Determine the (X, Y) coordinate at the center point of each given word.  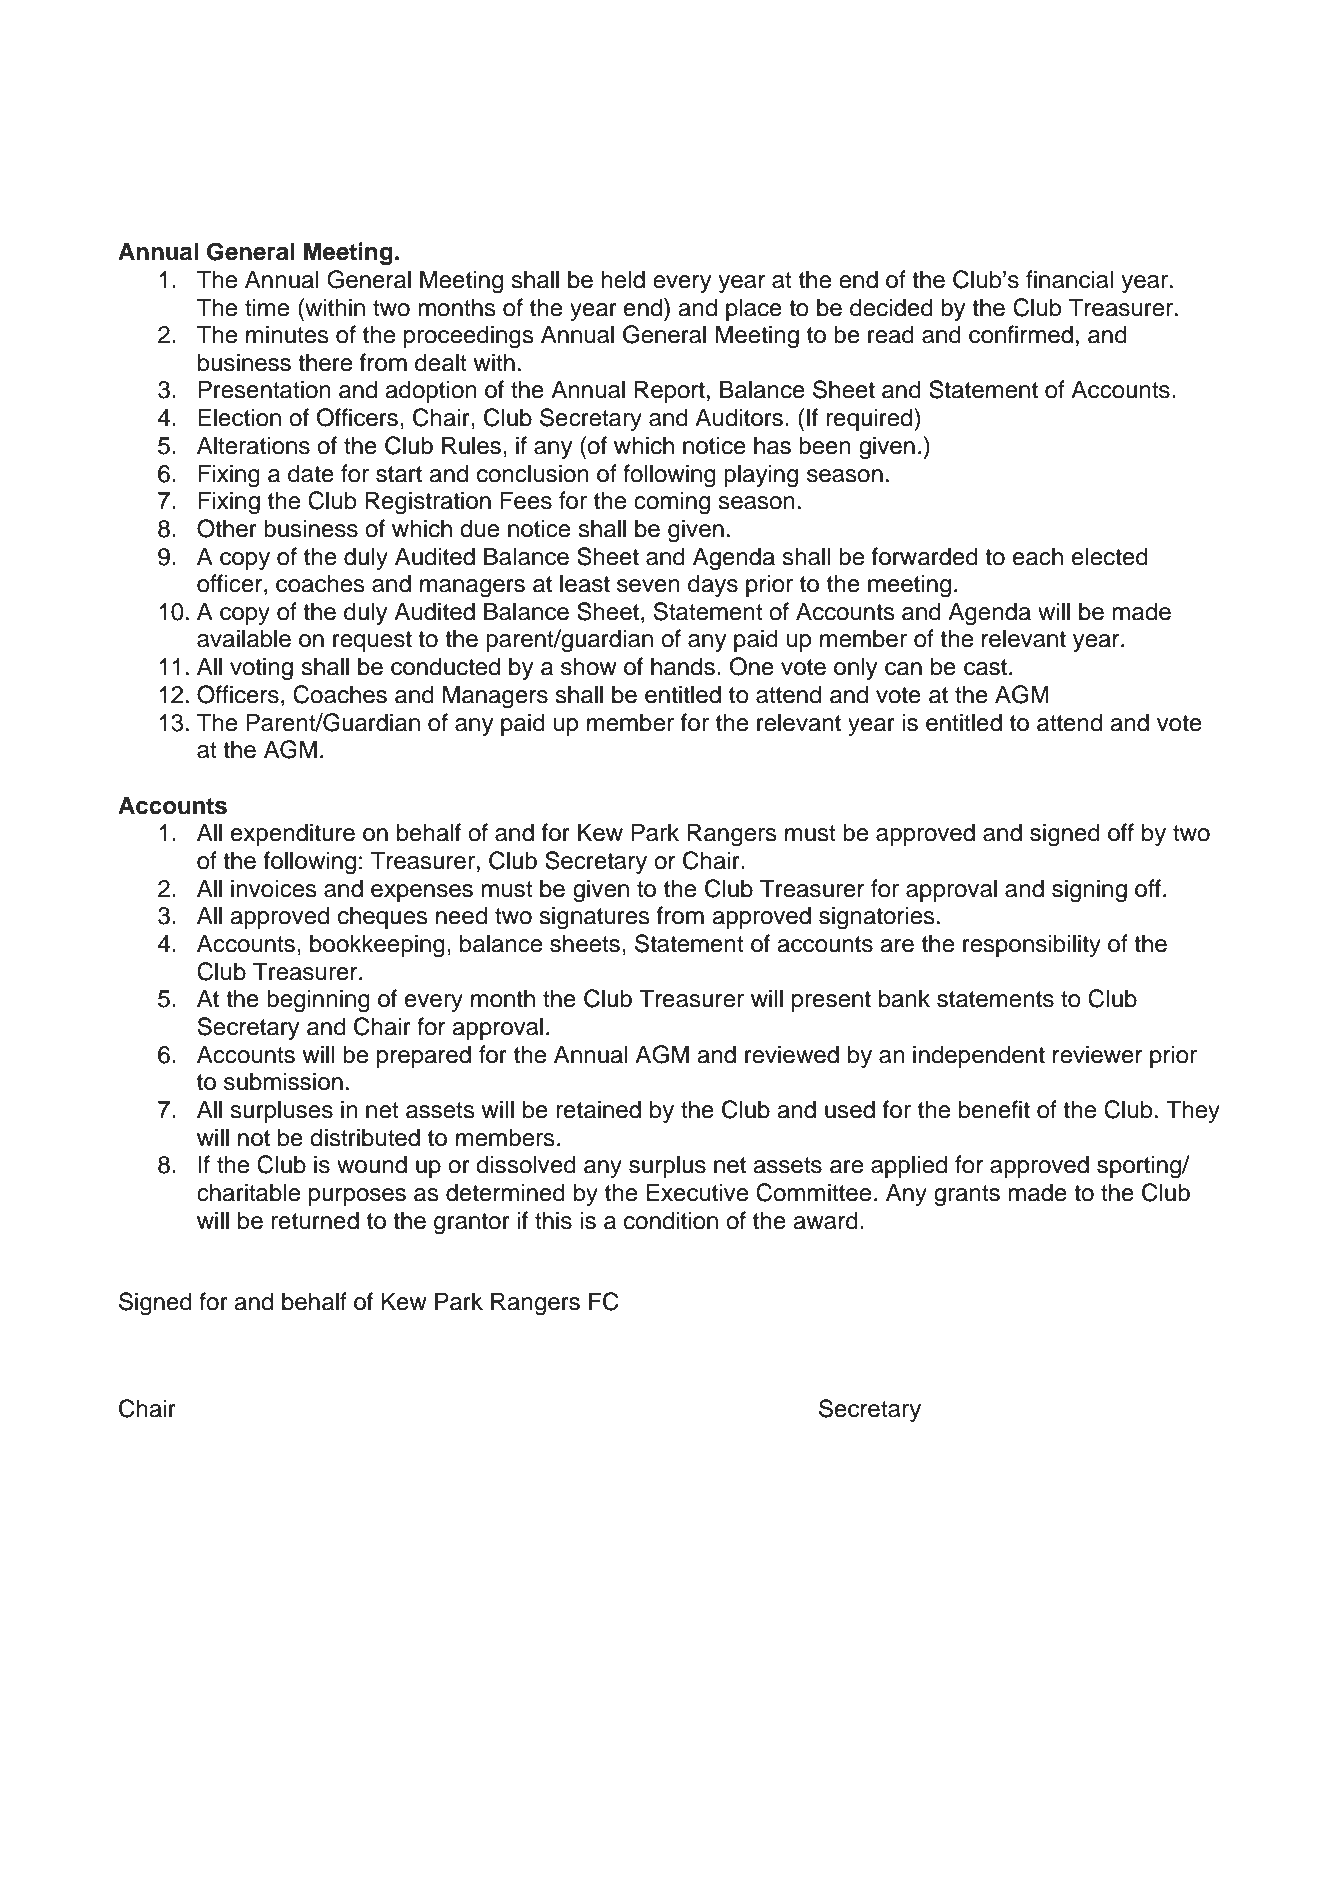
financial (1069, 279)
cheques (383, 917)
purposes (357, 1197)
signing (1089, 891)
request (372, 641)
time (267, 307)
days (713, 585)
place (754, 309)
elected (1110, 556)
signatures (594, 918)
